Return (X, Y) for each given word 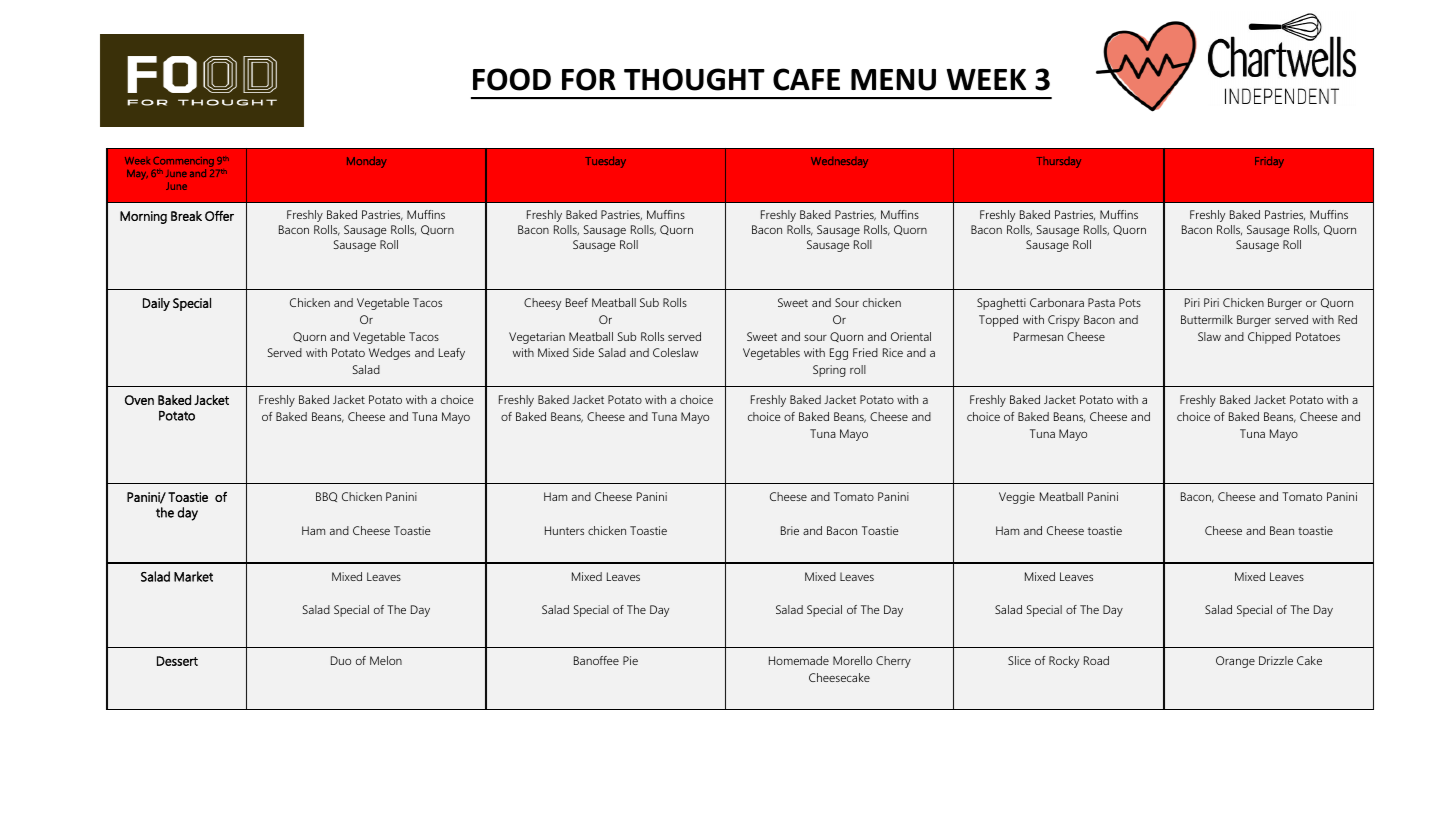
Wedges (389, 354)
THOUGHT (694, 79)
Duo (341, 660)
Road (1096, 660)
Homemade (799, 660)
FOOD (512, 79)
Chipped (1269, 338)
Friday (1269, 162)
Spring (829, 371)
